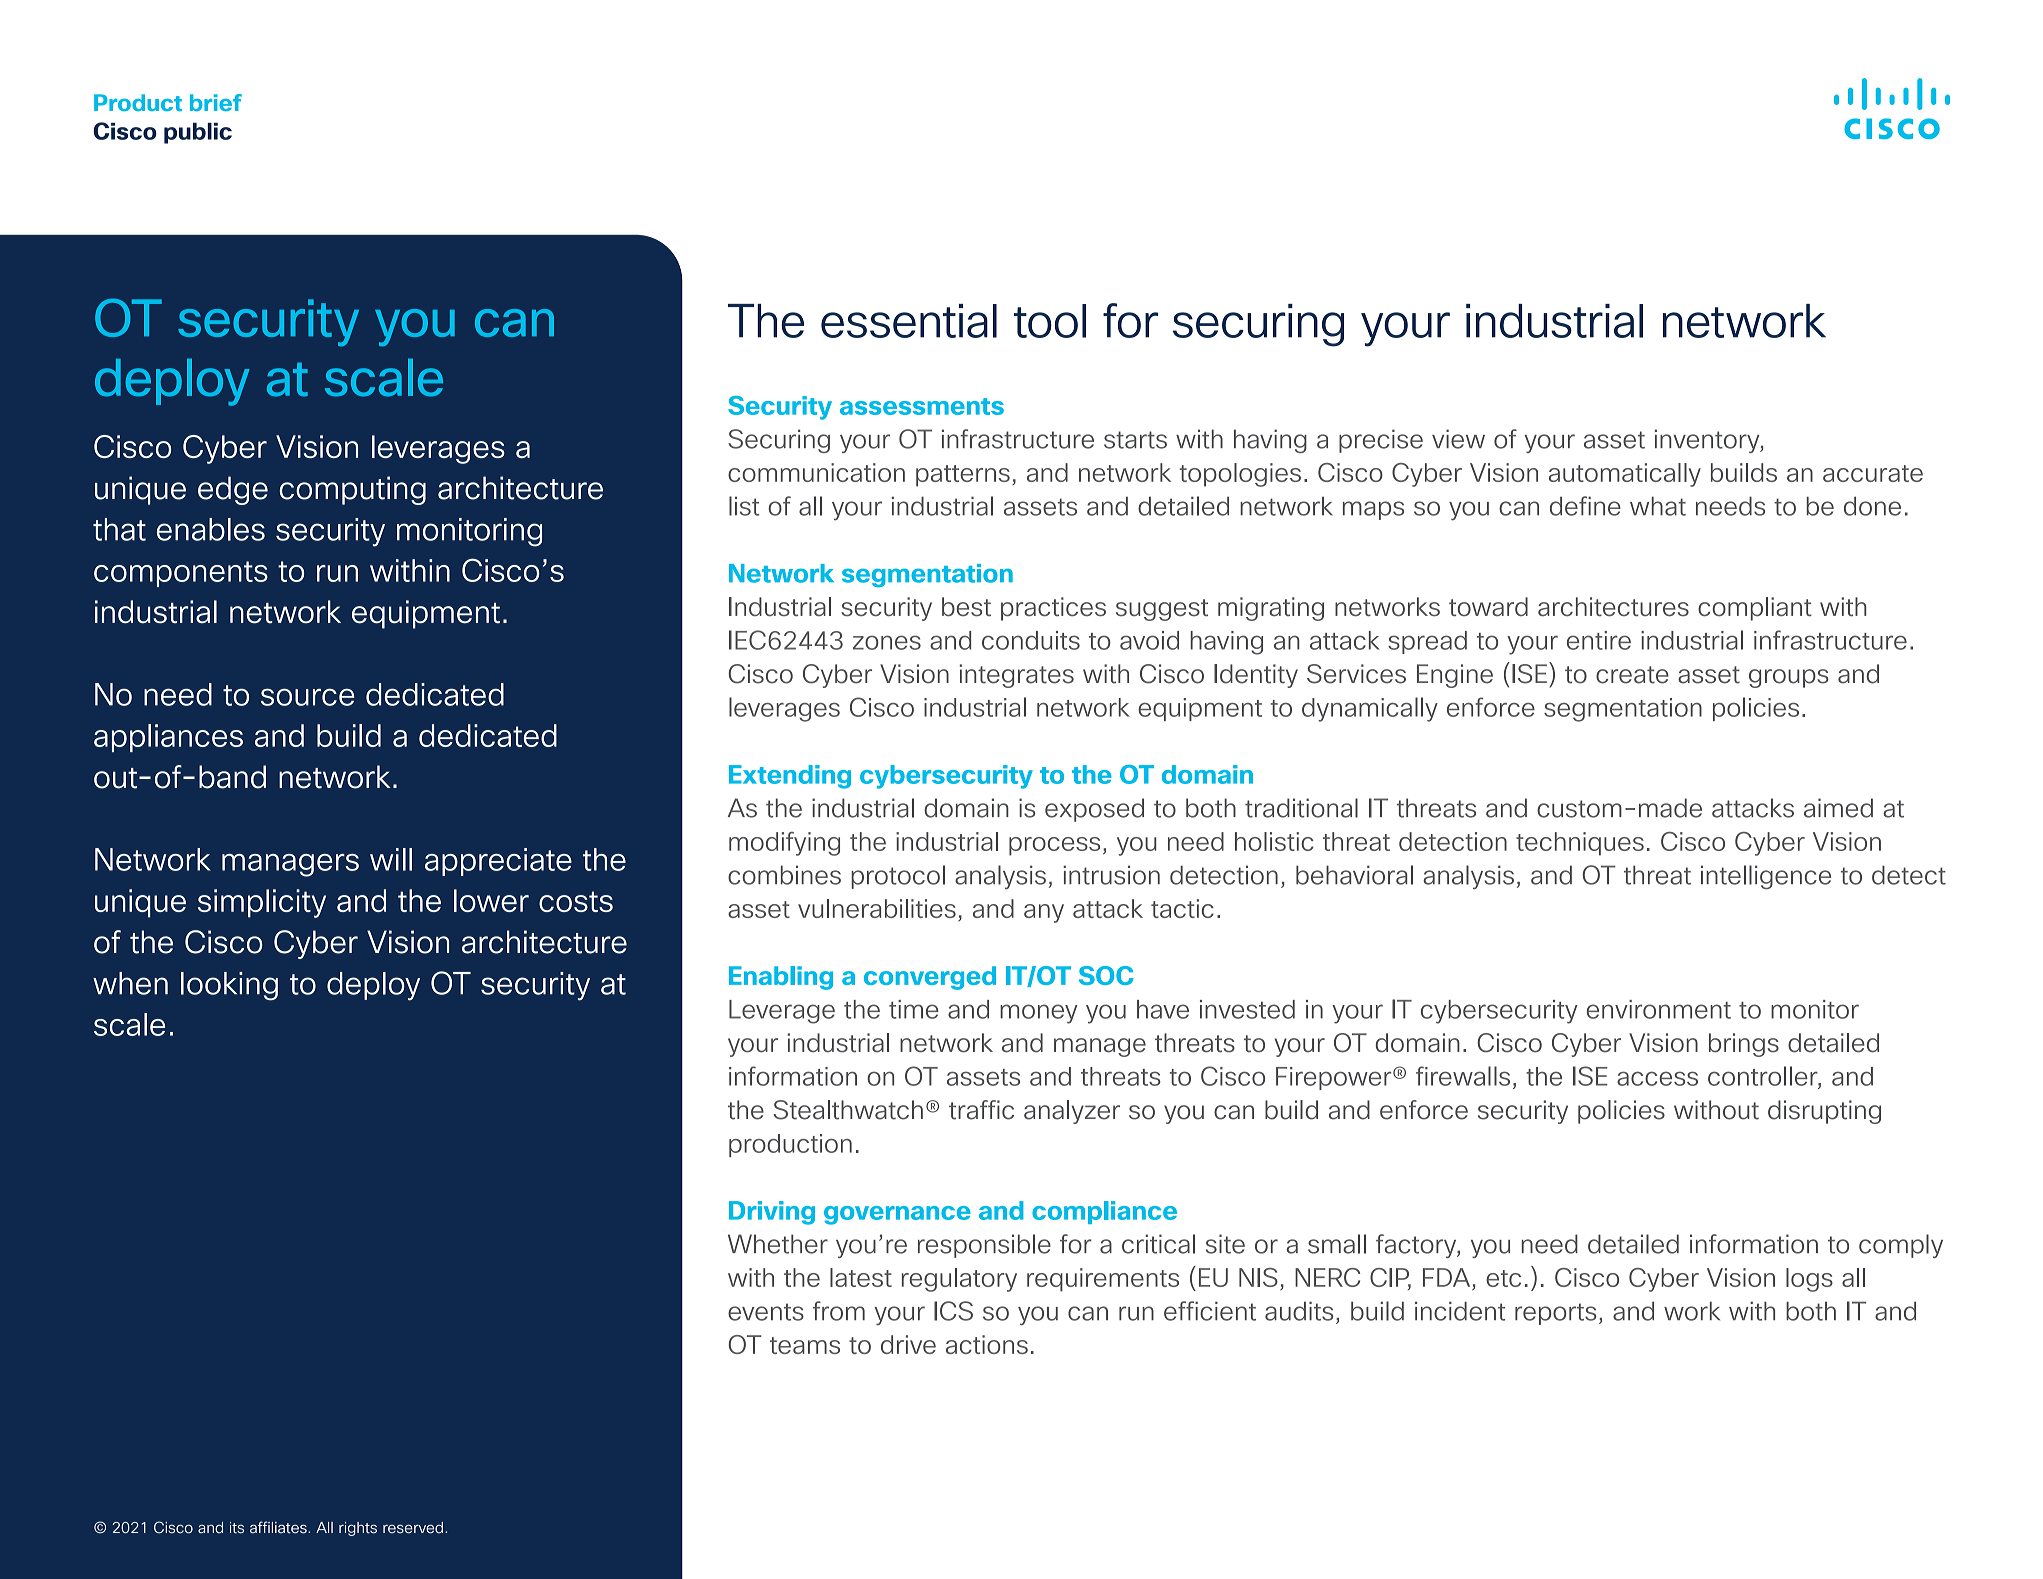 The width and height of the screenshot is (2043, 1579). I want to click on tool, so click(1050, 321).
